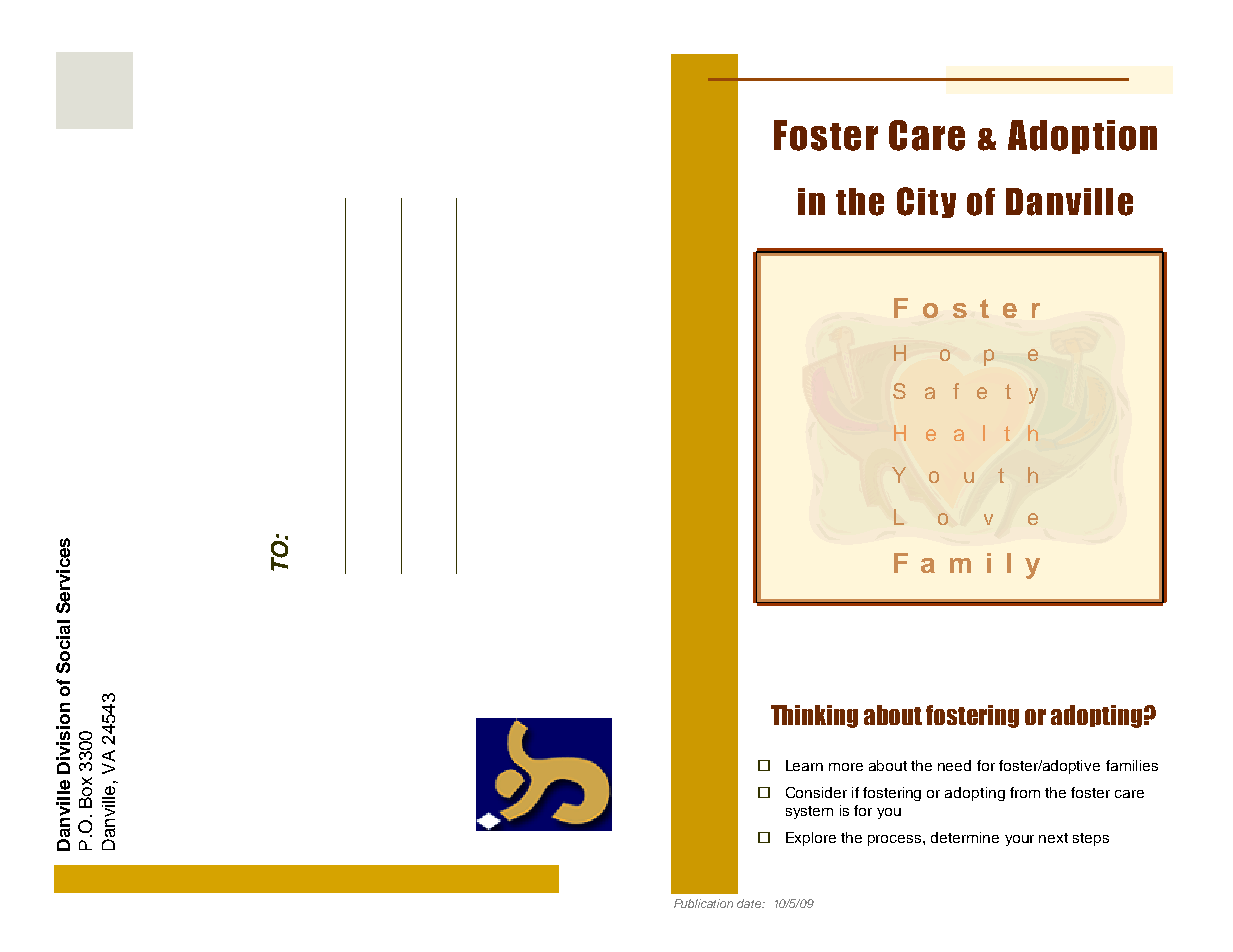 This screenshot has height=952, width=1233. I want to click on need, so click(954, 765).
